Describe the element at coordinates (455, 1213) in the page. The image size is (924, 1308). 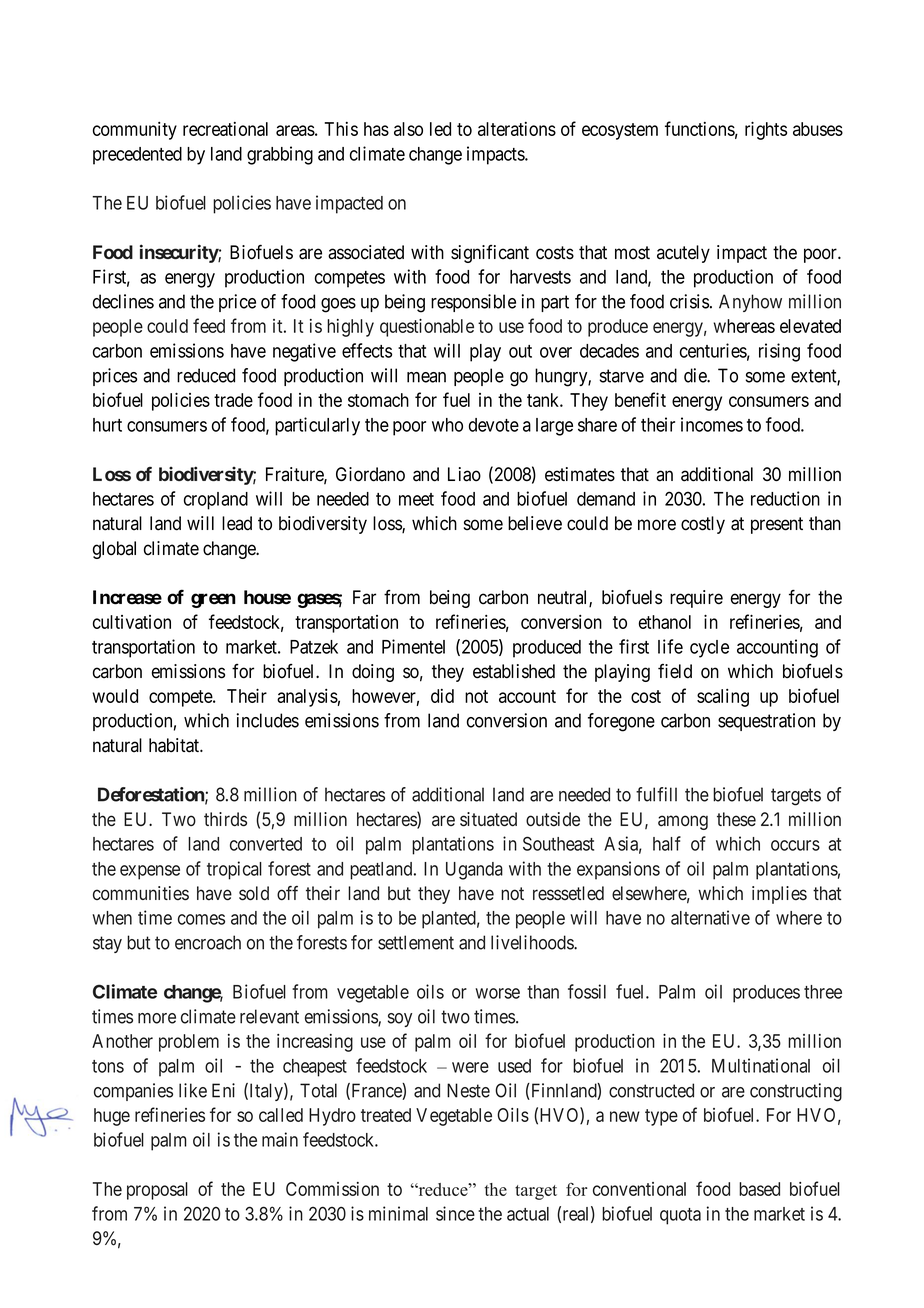
I see `since` at that location.
